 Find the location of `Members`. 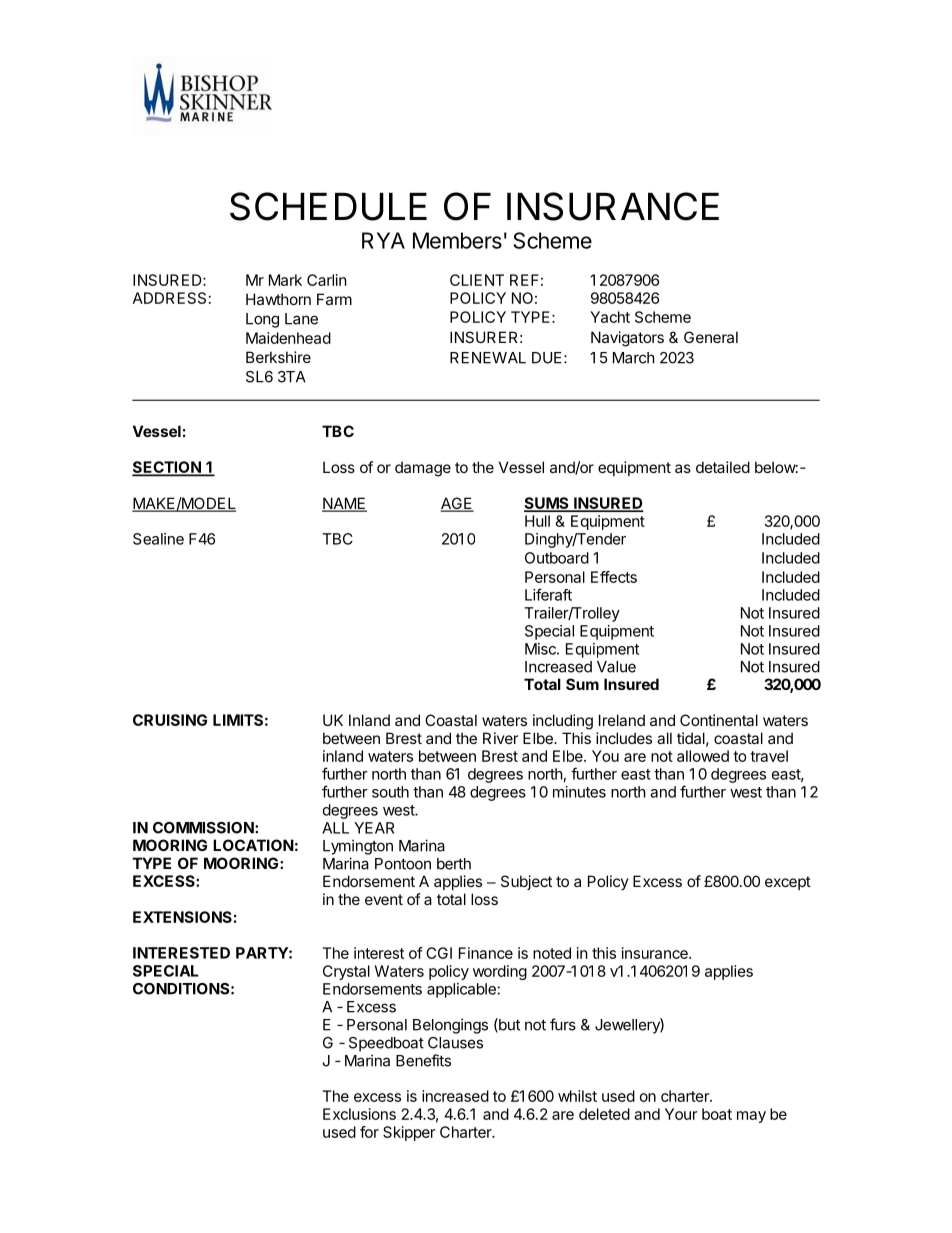

Members is located at coordinates (457, 240).
